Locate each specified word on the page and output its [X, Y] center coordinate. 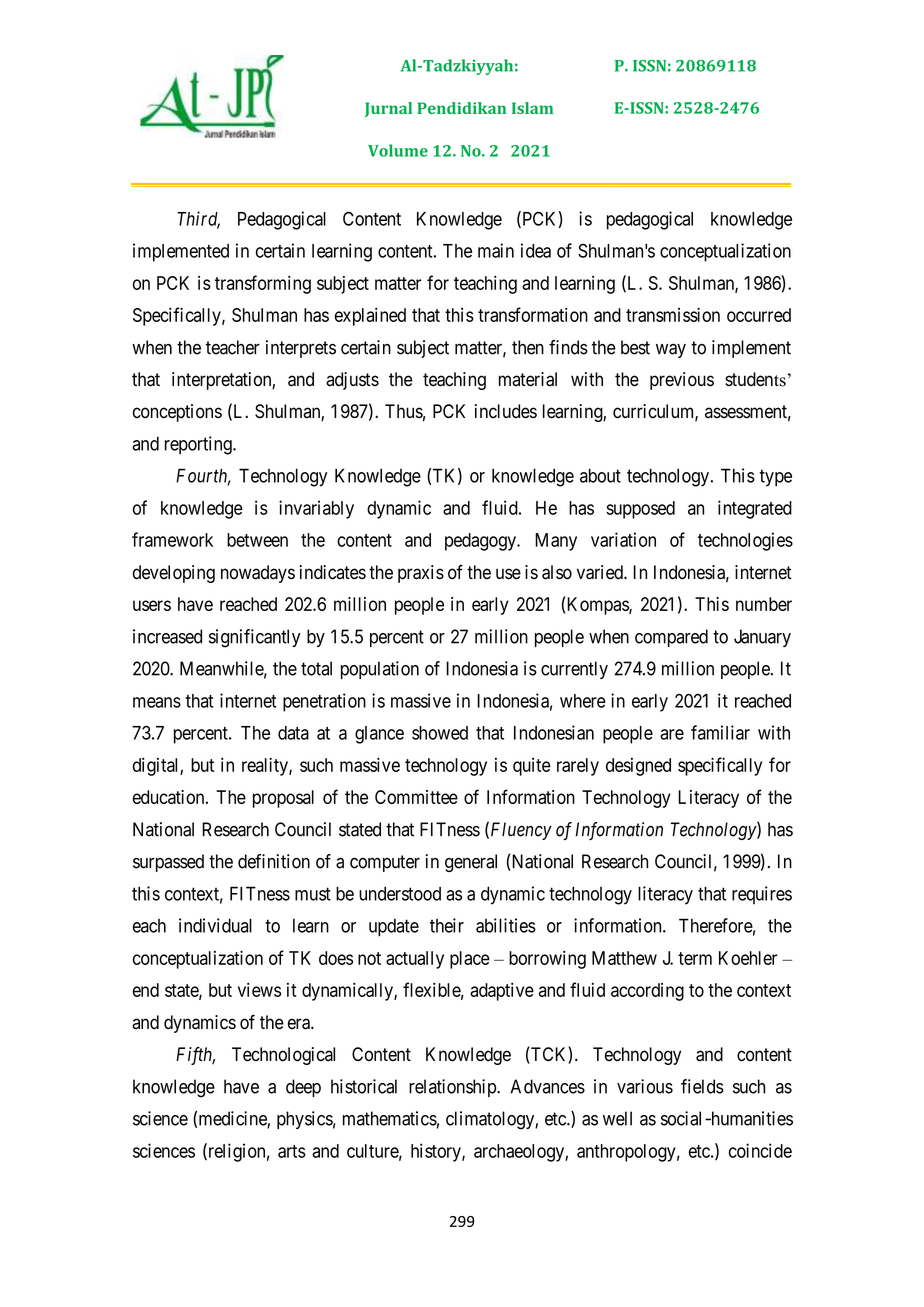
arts [292, 1151]
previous [682, 381]
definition [274, 861]
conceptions [177, 413]
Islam [532, 108]
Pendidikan [461, 108]
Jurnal [388, 109]
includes [506, 411]
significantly [254, 638]
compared [671, 638]
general [471, 863]
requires [762, 895]
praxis [421, 574]
